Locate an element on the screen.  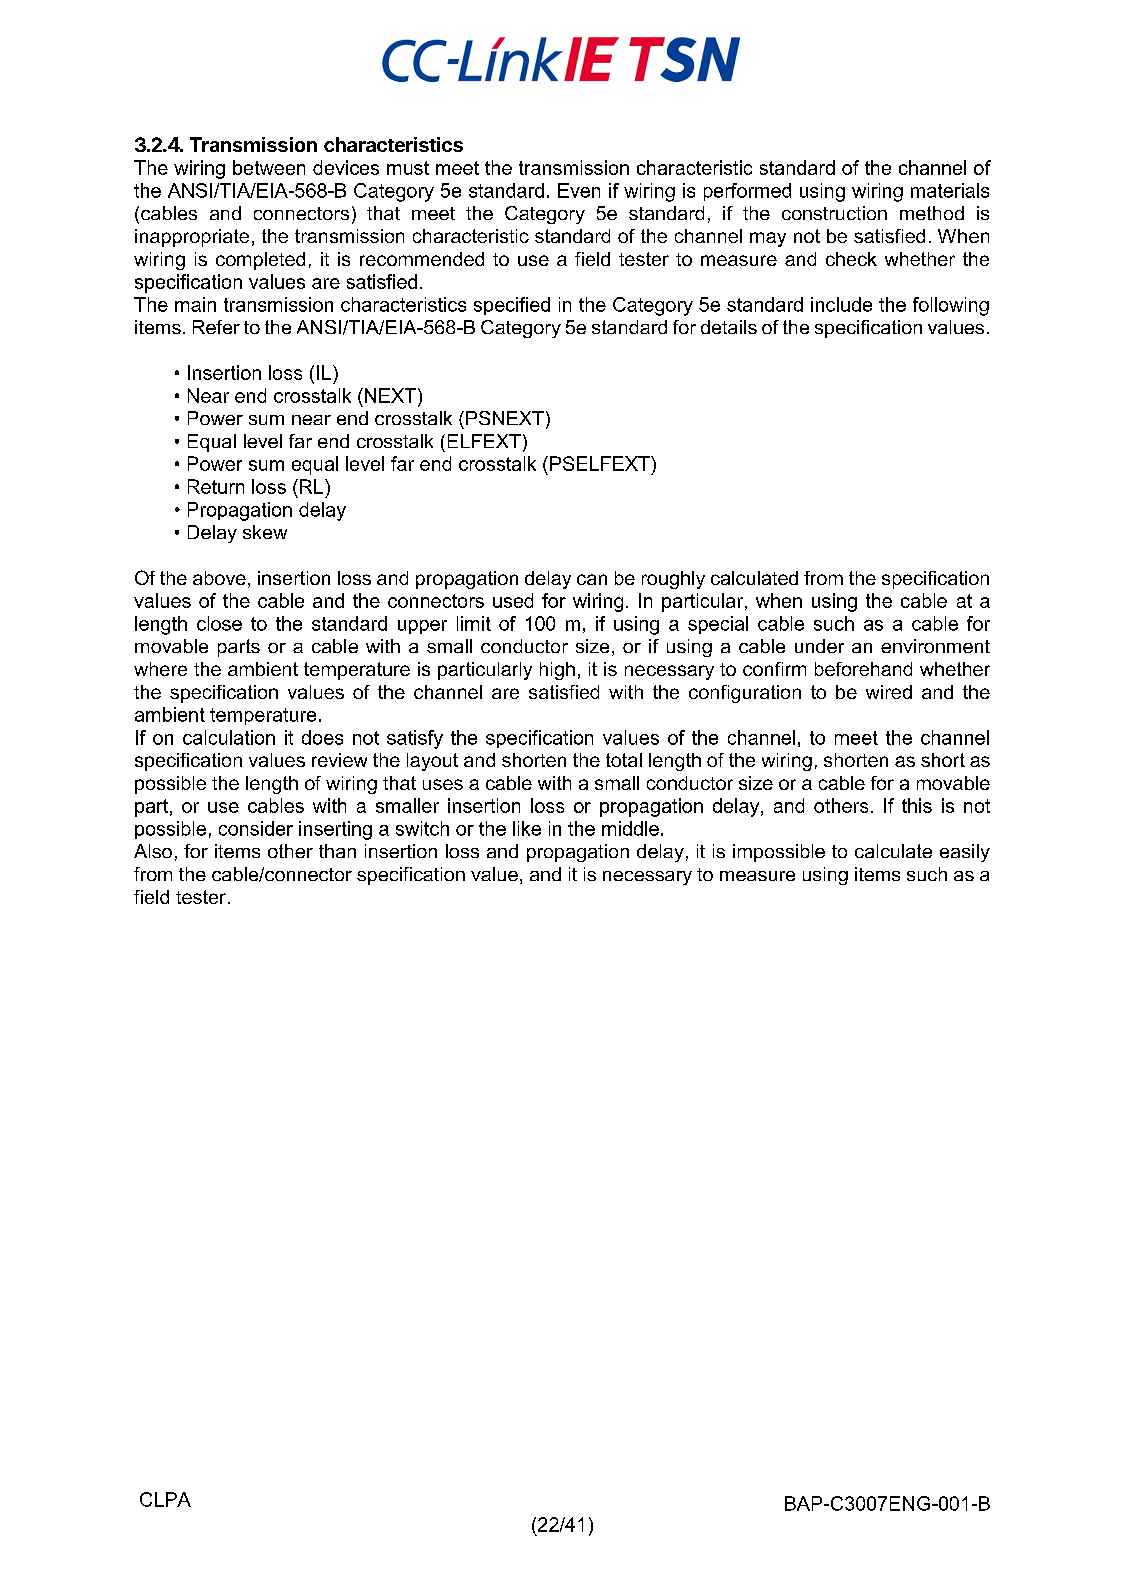
specified is located at coordinates (512, 306).
